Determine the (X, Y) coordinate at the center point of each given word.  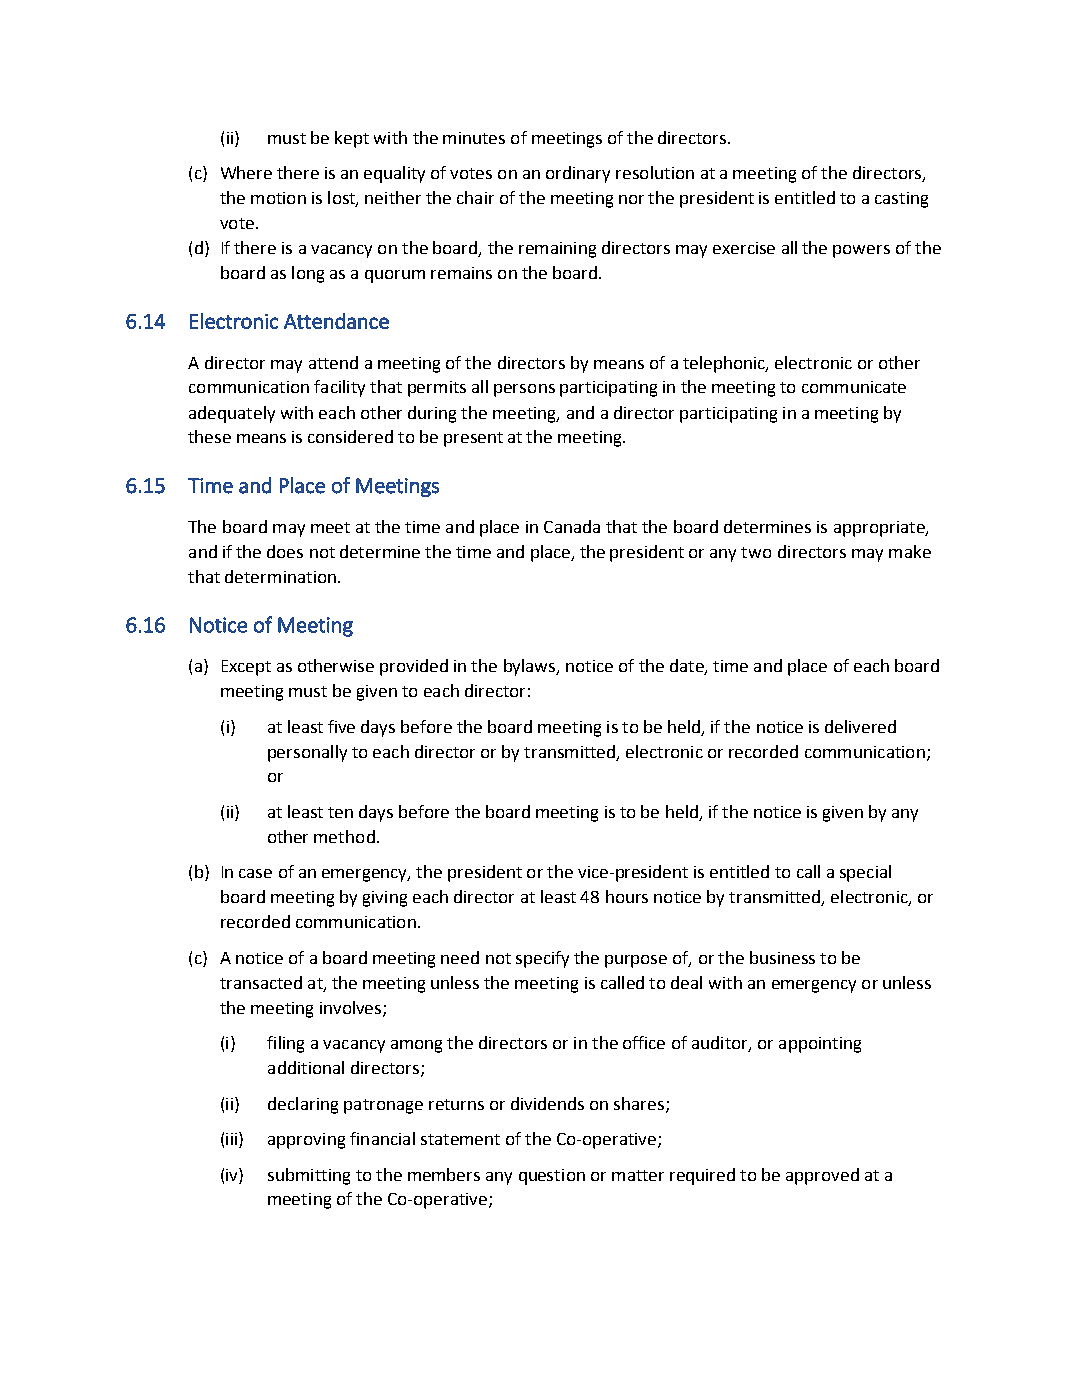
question (552, 1177)
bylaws (531, 667)
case (255, 873)
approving (306, 1141)
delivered (860, 726)
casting (901, 200)
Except (246, 668)
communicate (854, 387)
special (865, 873)
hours (627, 896)
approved (822, 1176)
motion (278, 198)
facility (339, 388)
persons (524, 390)
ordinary (578, 174)
